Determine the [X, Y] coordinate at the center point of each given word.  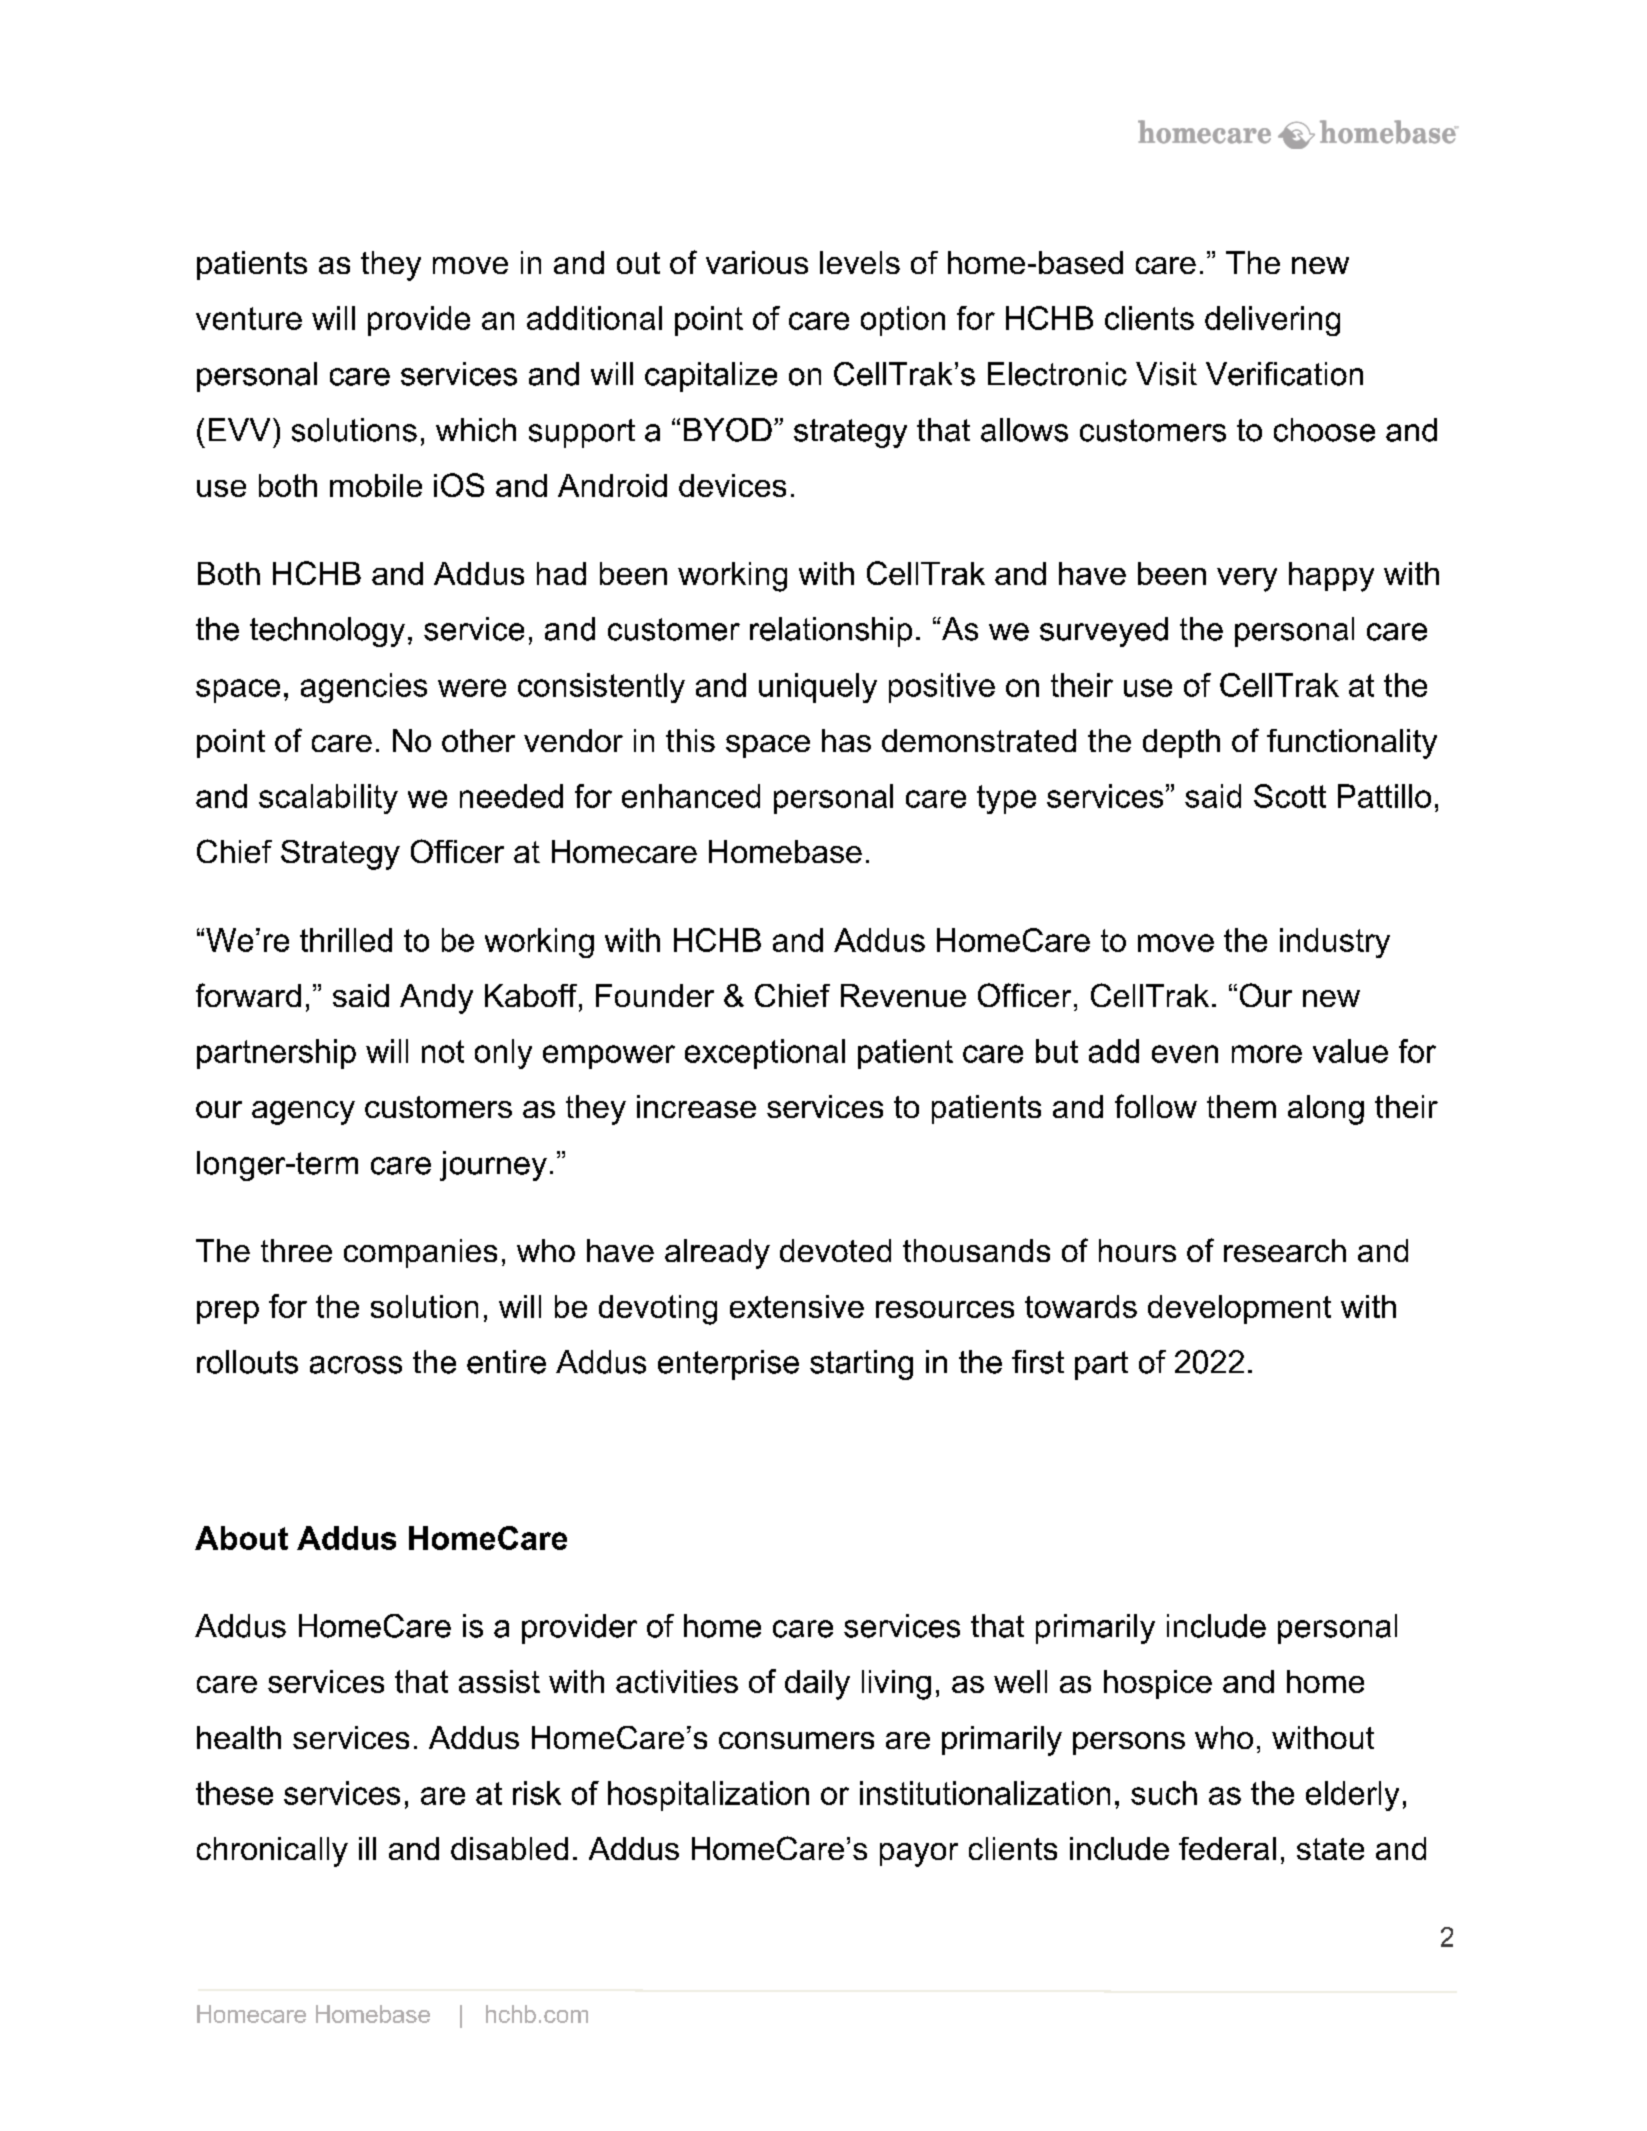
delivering [1272, 321]
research [1285, 1250]
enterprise [728, 1365]
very [1247, 580]
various [757, 262]
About [241, 1538]
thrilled [346, 940]
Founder [655, 995]
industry [1335, 943]
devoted [835, 1250]
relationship [831, 632]
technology [327, 632]
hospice [1158, 1684]
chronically [272, 1852]
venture [249, 318]
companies [420, 1253]
